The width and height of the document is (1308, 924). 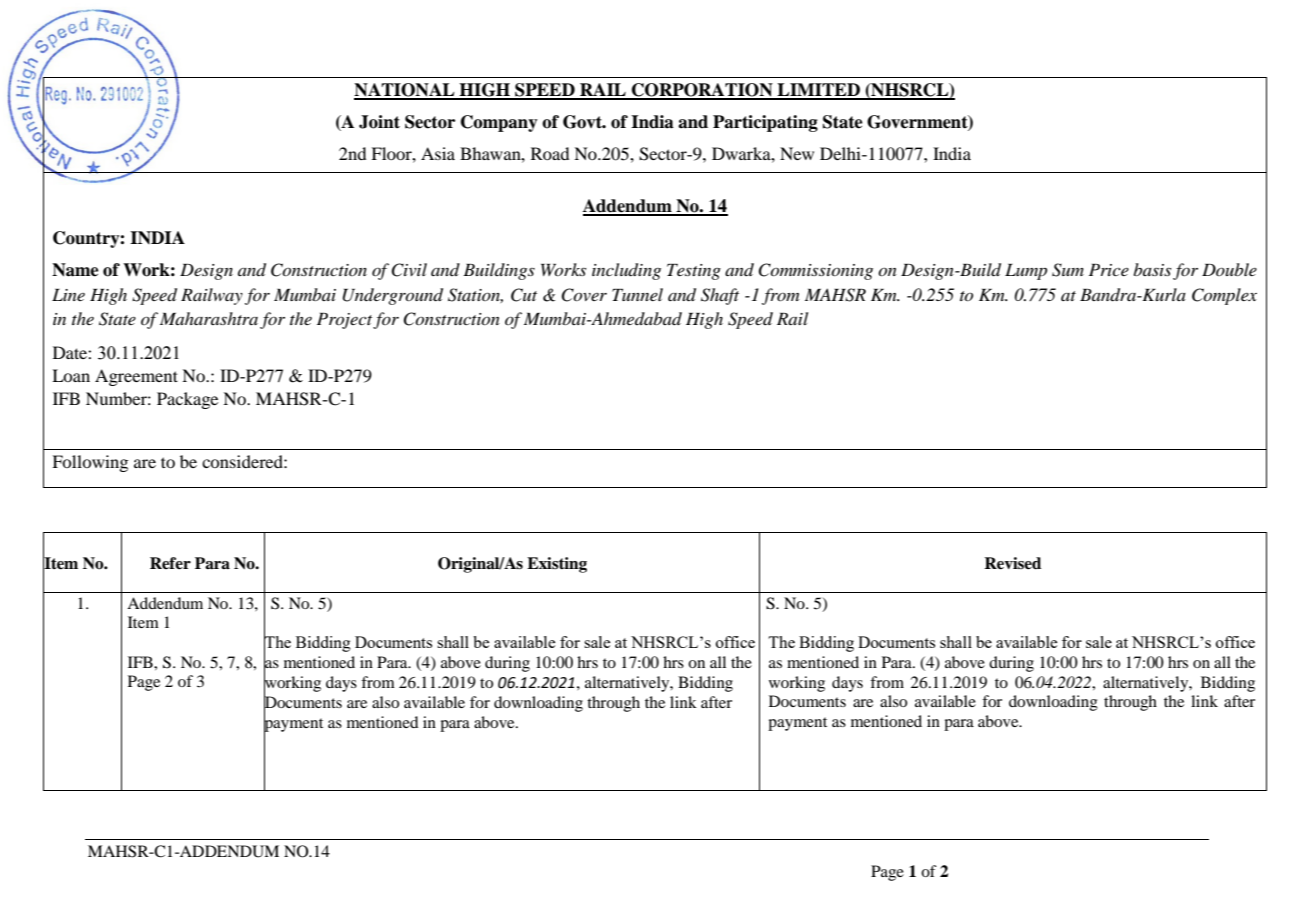 What do you see at coordinates (702, 91) in the document?
I see `CORPORATION` at bounding box center [702, 91].
